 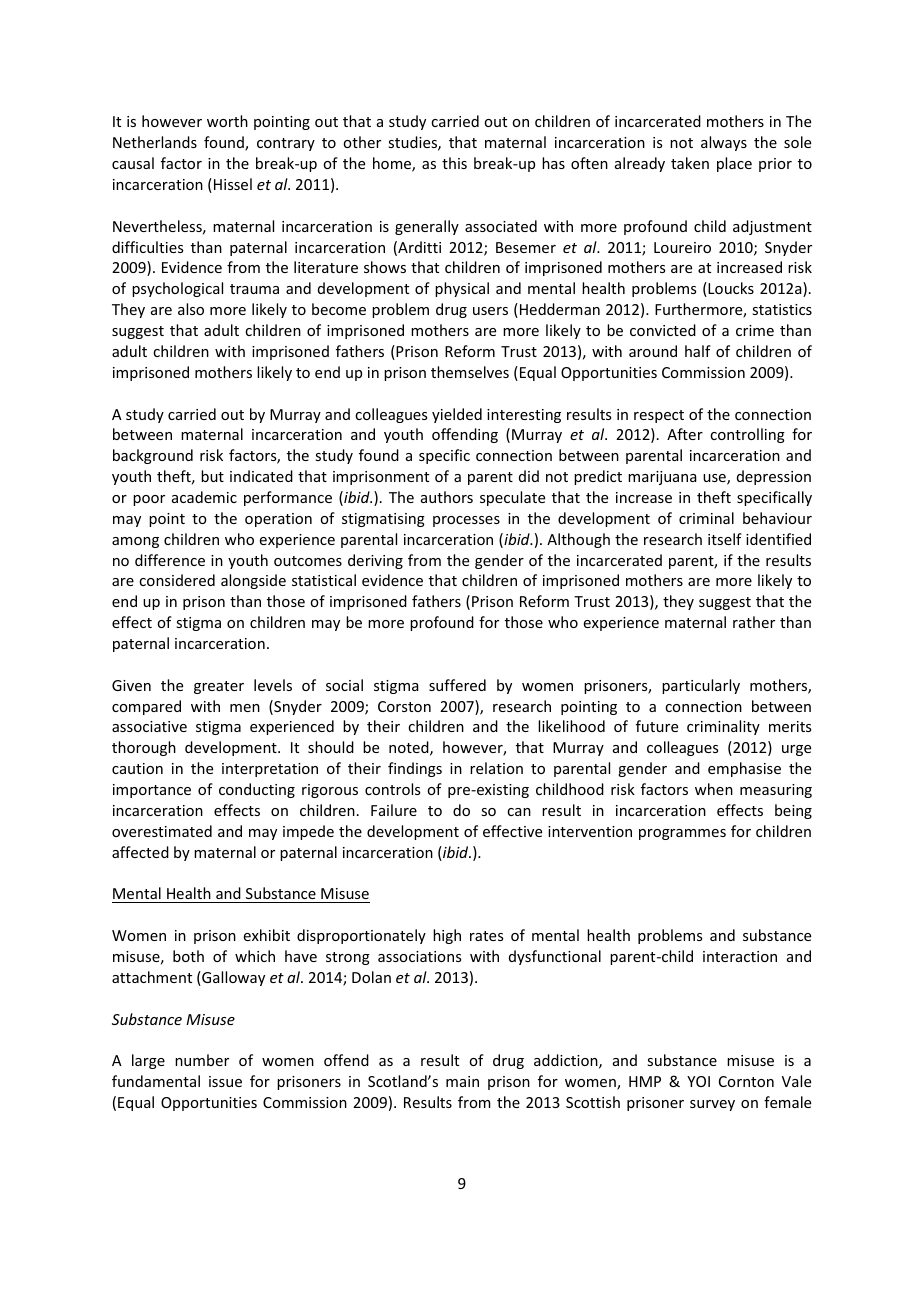 I want to click on can, so click(x=519, y=812).
